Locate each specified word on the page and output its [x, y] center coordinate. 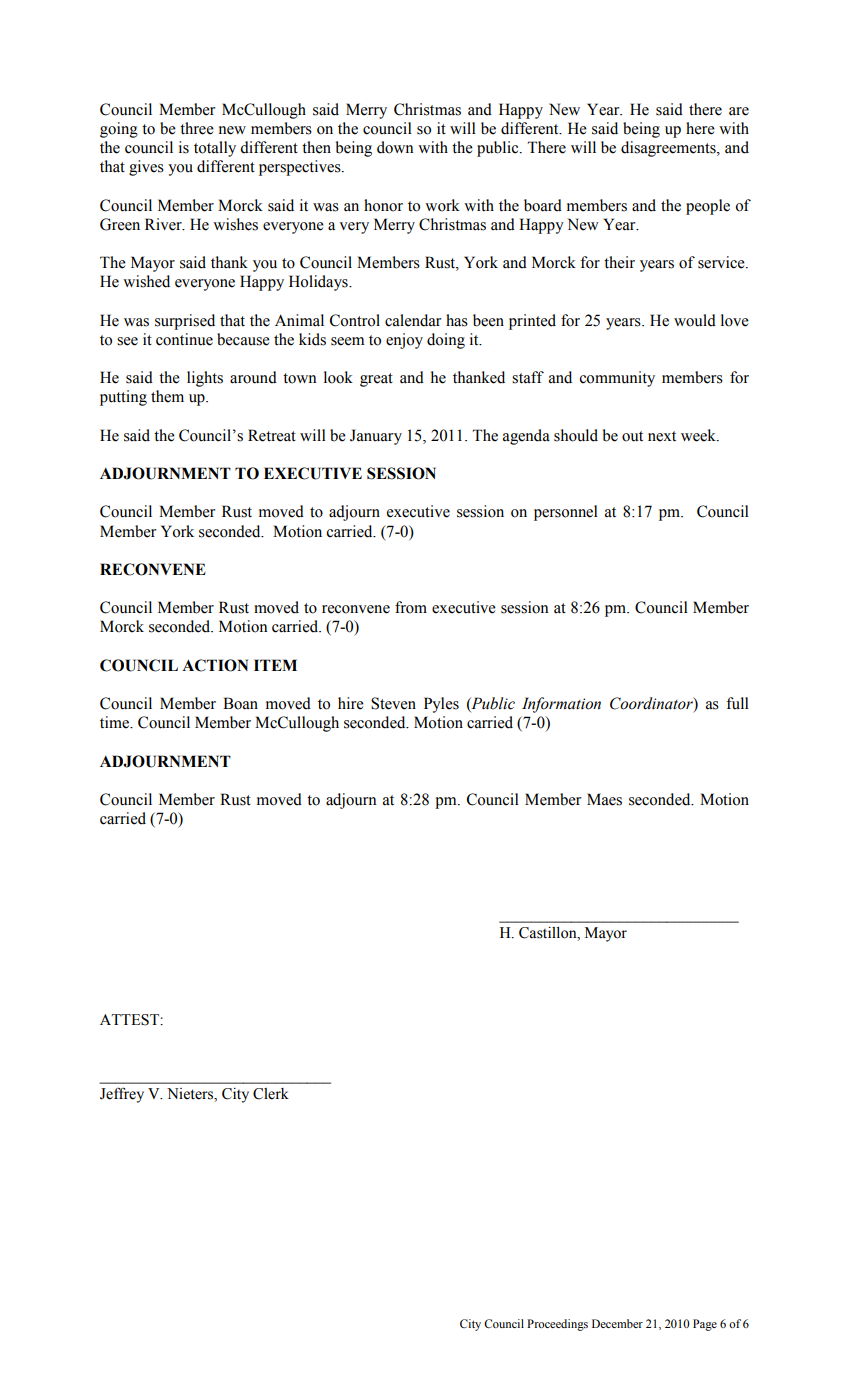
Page [705, 1325]
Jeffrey [122, 1095]
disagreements [669, 149]
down [395, 147]
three [197, 128]
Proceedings [557, 1325]
